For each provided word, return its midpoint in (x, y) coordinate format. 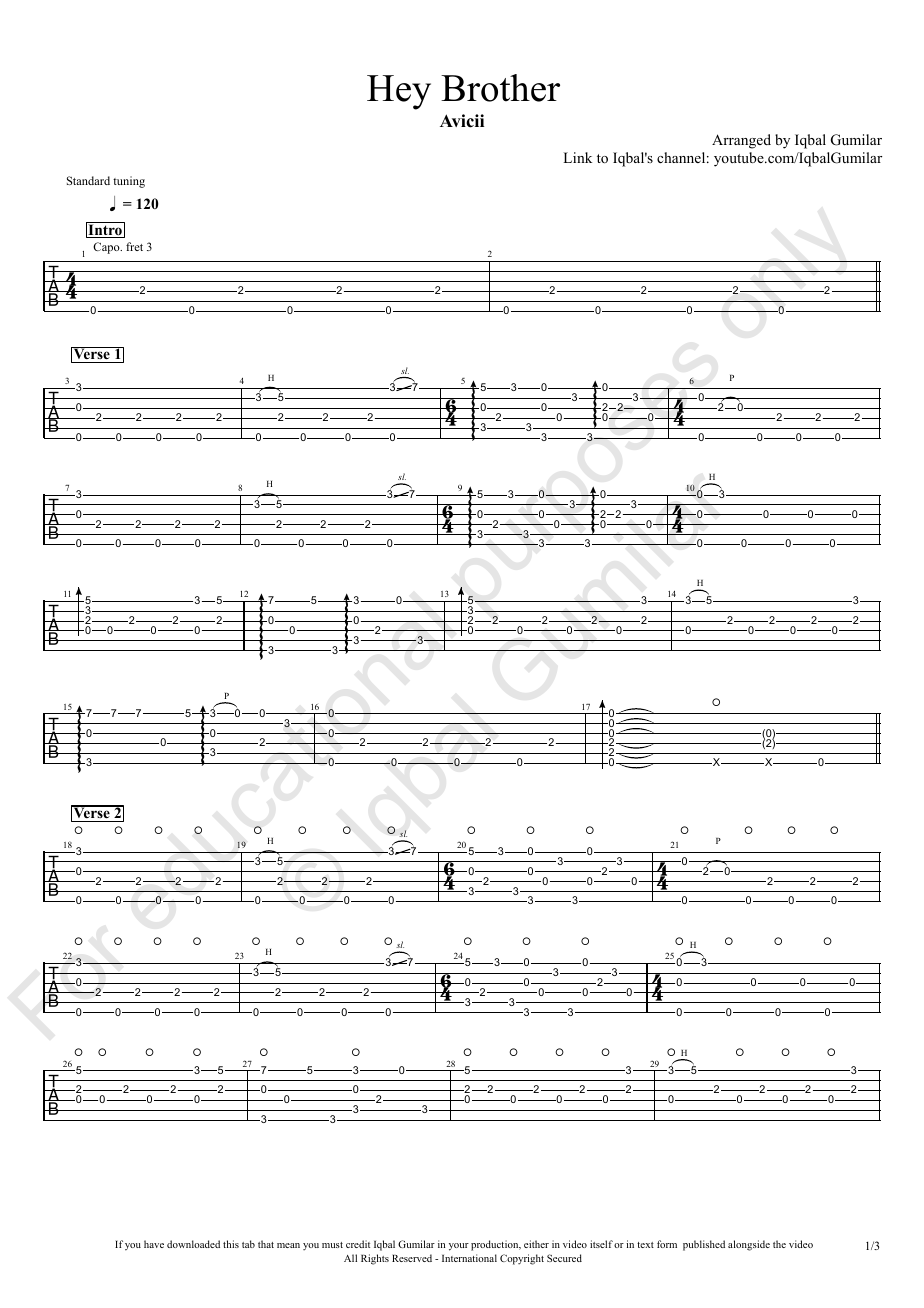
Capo (107, 248)
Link (577, 157)
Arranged (741, 141)
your (459, 1247)
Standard (88, 180)
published (704, 1245)
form (667, 1244)
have (154, 1244)
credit (358, 1244)
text (645, 1245)
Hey (399, 92)
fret (134, 246)
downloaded (193, 1244)
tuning (129, 182)
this (231, 1244)
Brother (500, 88)
